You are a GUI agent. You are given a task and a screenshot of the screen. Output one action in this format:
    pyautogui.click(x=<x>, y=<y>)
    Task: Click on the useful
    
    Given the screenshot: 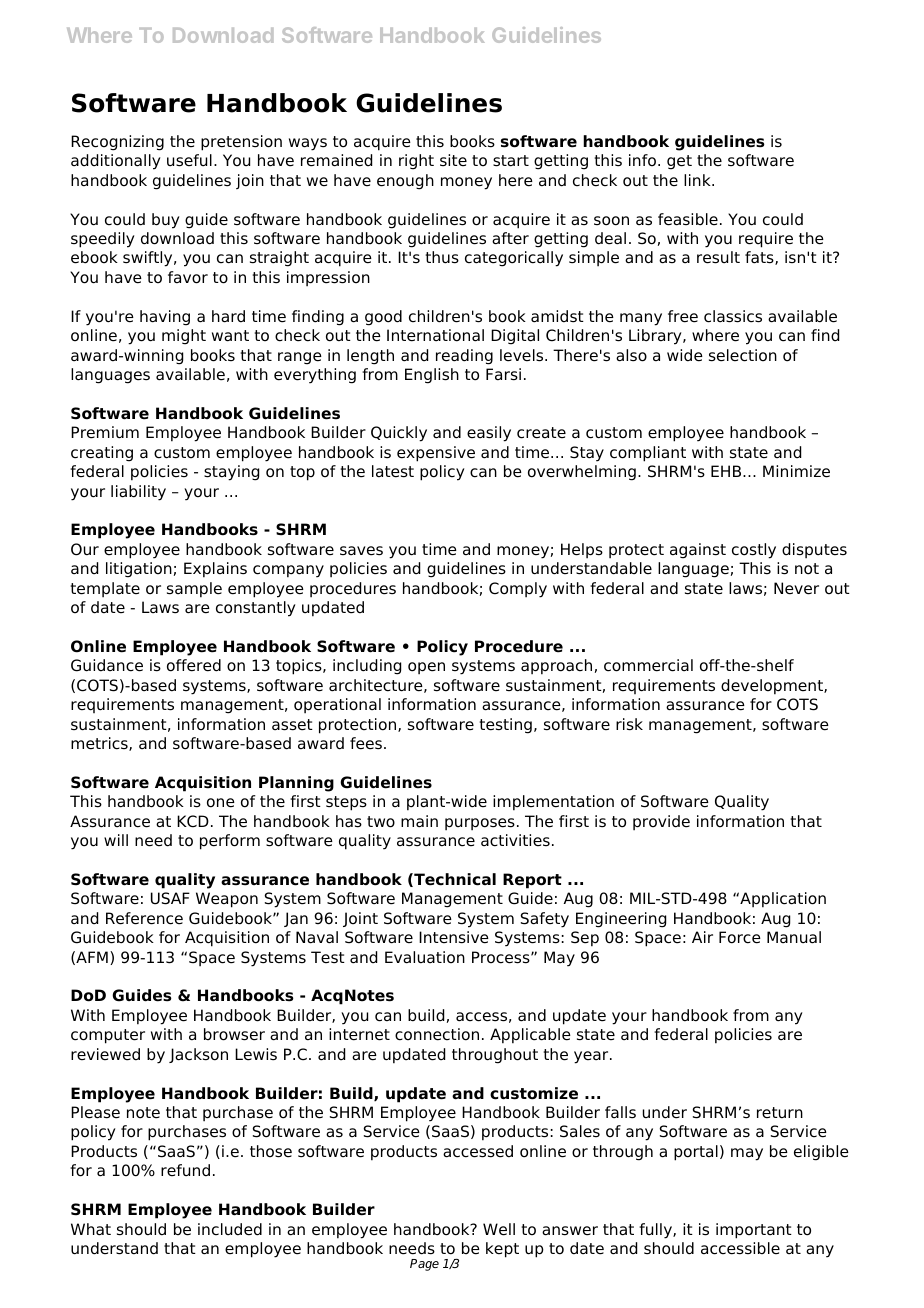 What is the action you would take?
    pyautogui.click(x=189, y=160)
